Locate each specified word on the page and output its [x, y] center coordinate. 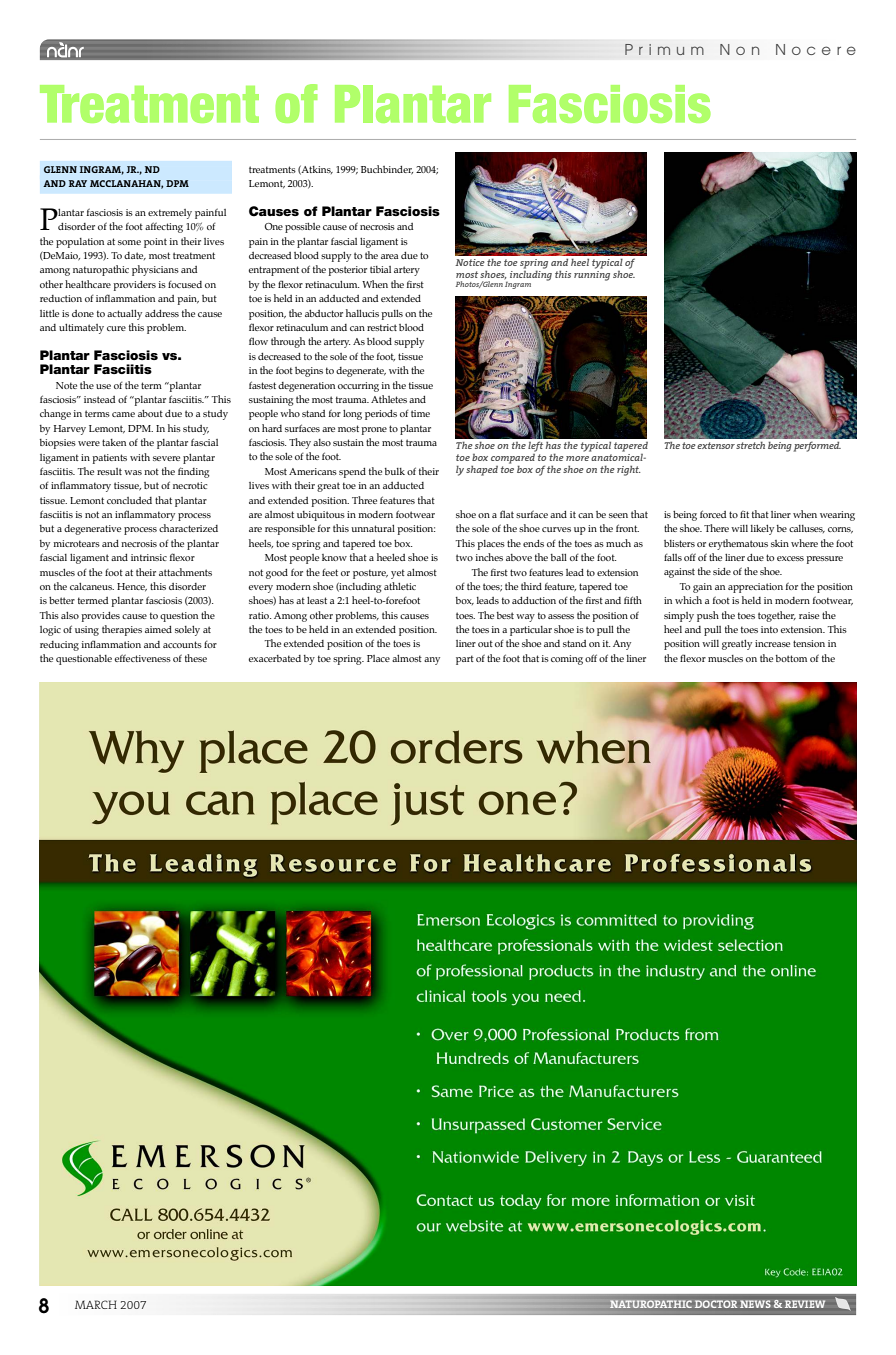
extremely [170, 214]
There [716, 528]
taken [114, 442]
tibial [380, 269]
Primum [664, 49]
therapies [122, 630]
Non [739, 49]
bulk [395, 471]
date [135, 256]
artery [407, 271]
